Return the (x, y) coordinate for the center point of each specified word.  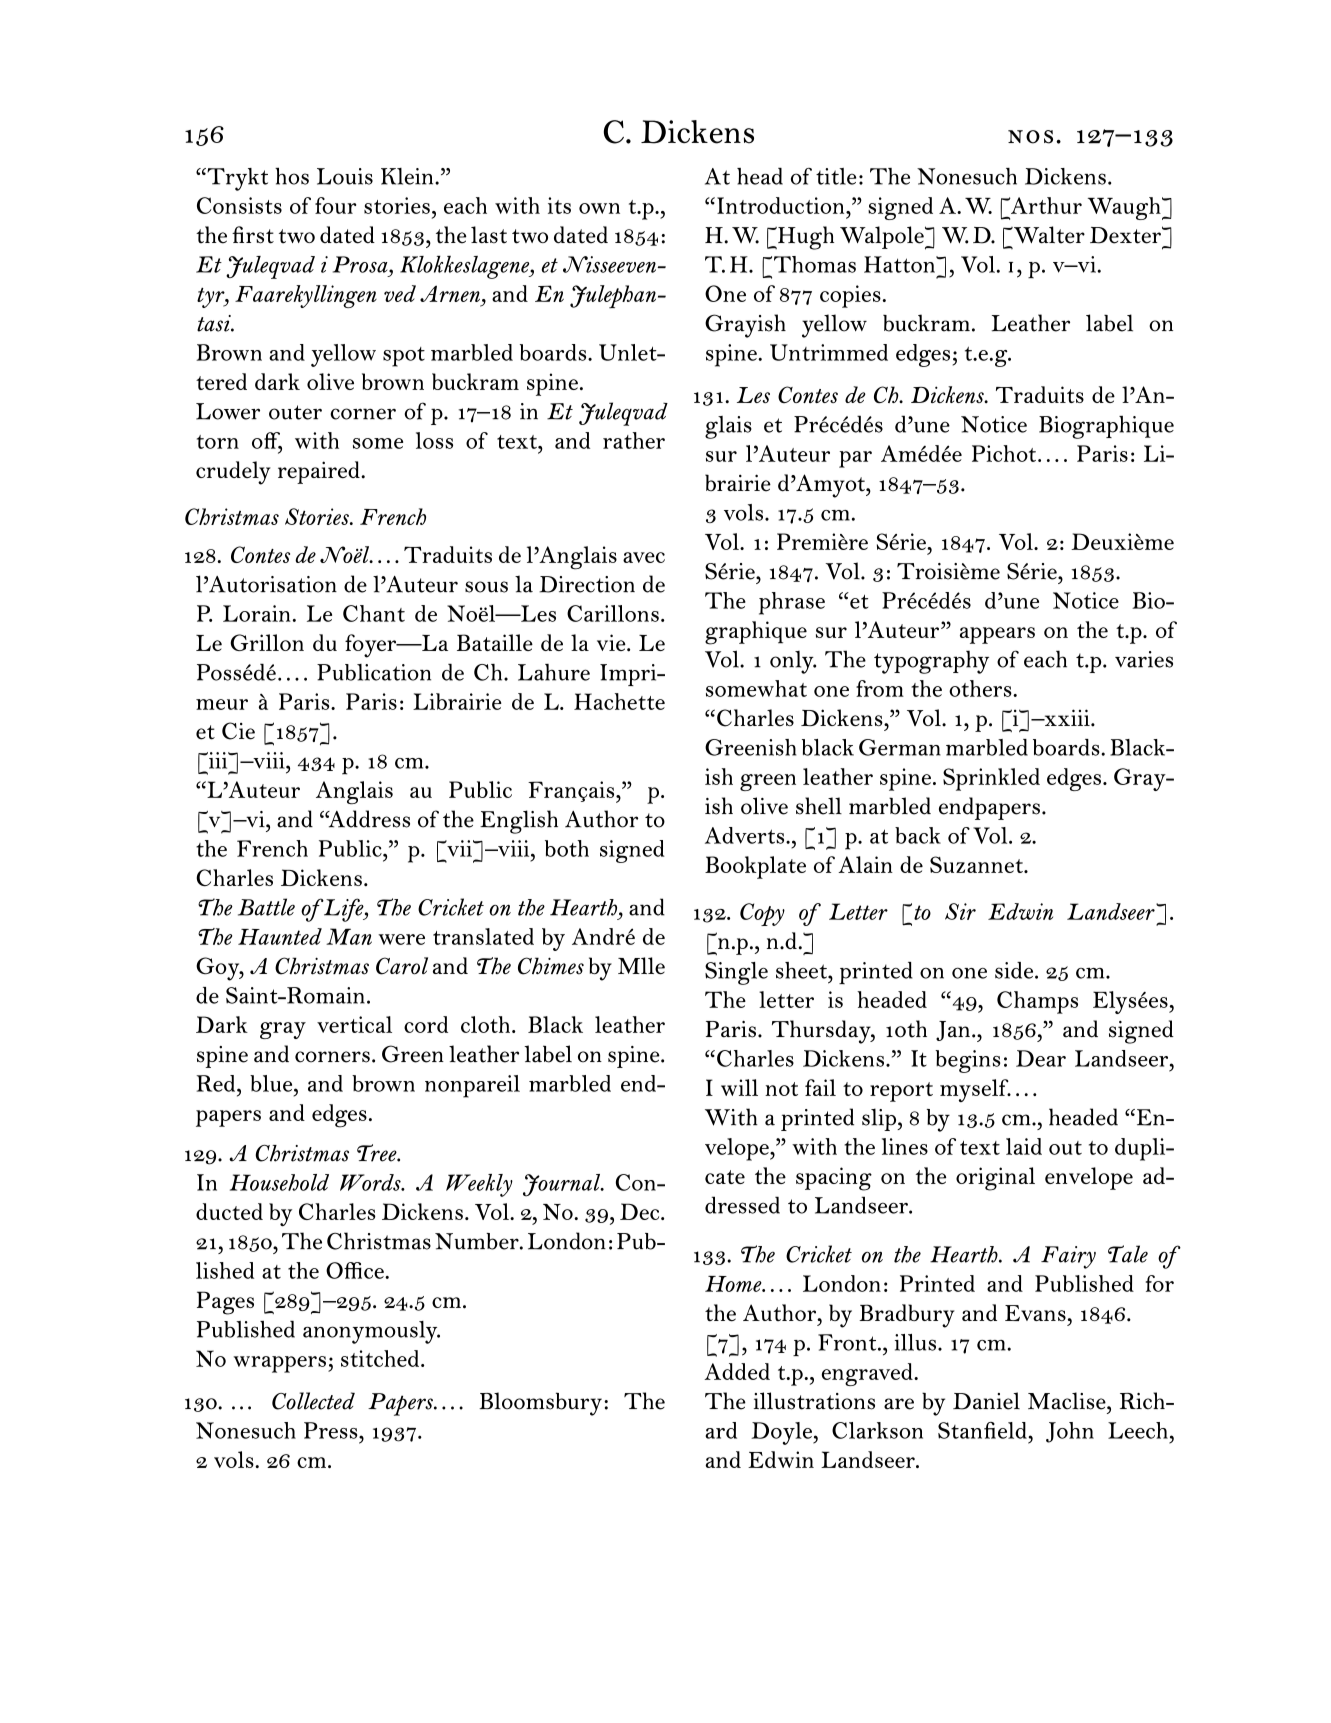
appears (997, 635)
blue (272, 1083)
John (1070, 1432)
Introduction (782, 205)
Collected (313, 1401)
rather (634, 440)
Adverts (746, 835)
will (739, 1087)
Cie (238, 731)
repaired (320, 472)
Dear (1041, 1058)
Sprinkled (991, 779)
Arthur (1045, 205)
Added (737, 1371)
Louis (345, 176)
